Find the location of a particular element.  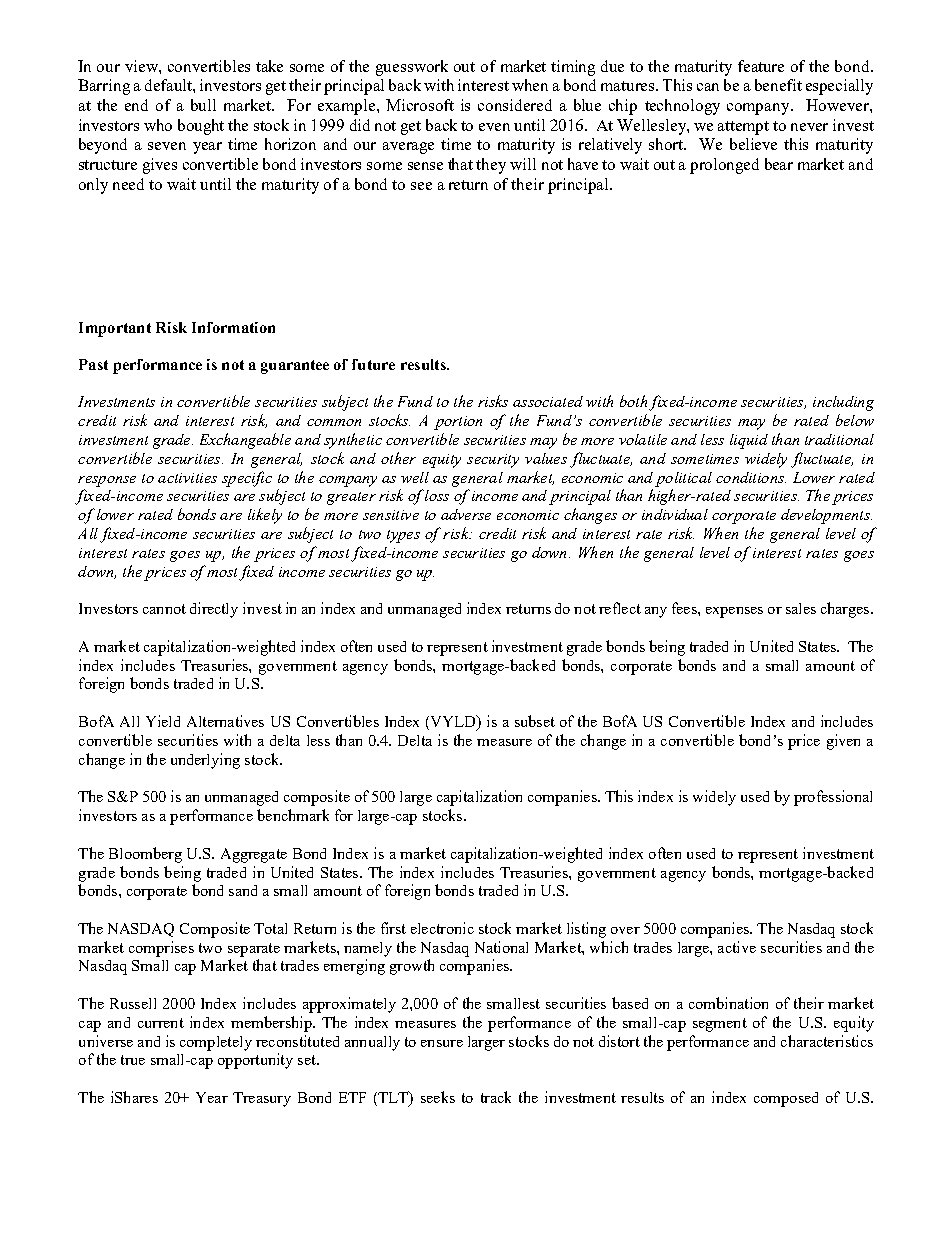

professional is located at coordinates (833, 798).
